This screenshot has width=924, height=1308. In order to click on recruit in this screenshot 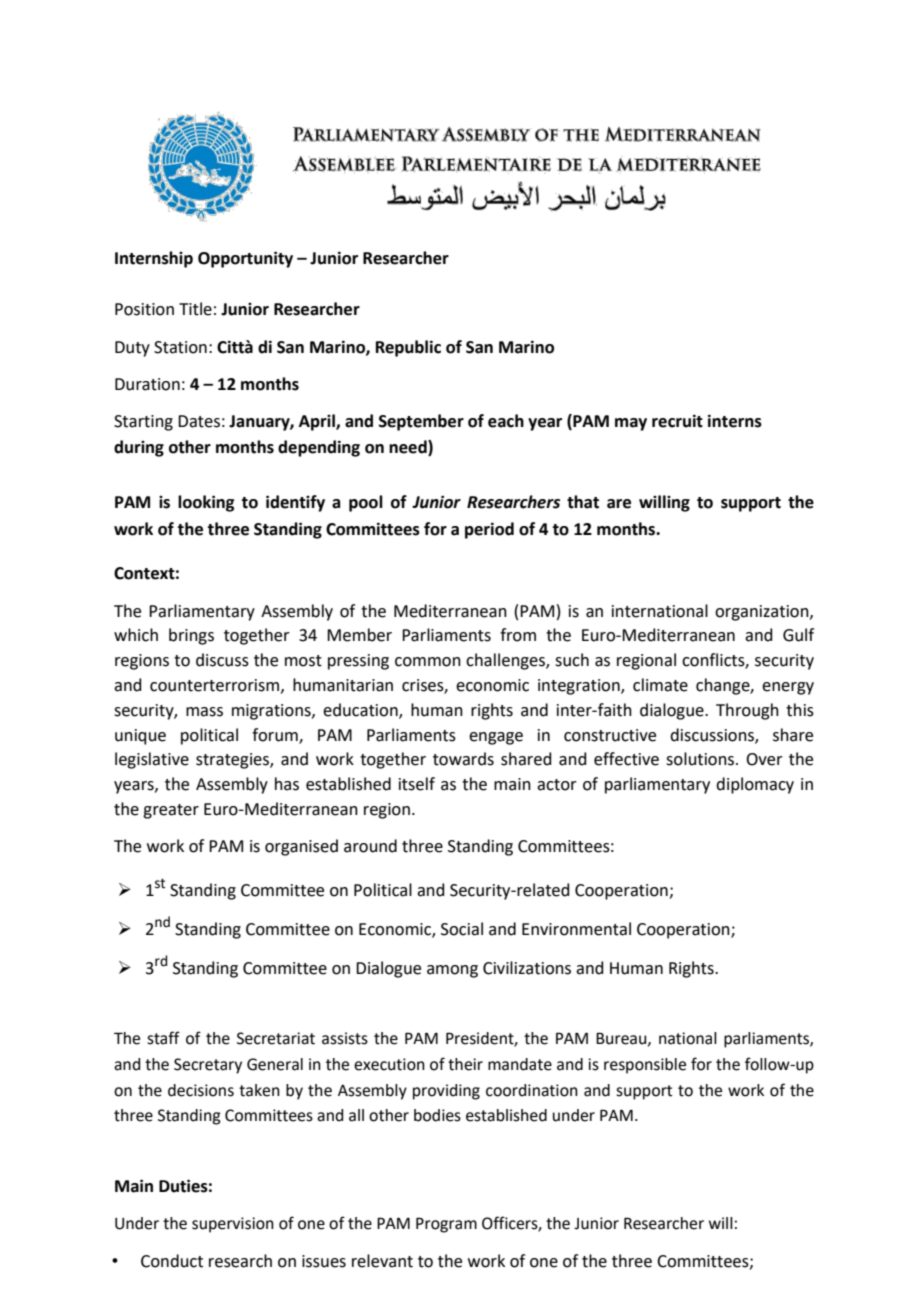, I will do `click(677, 421)`.
